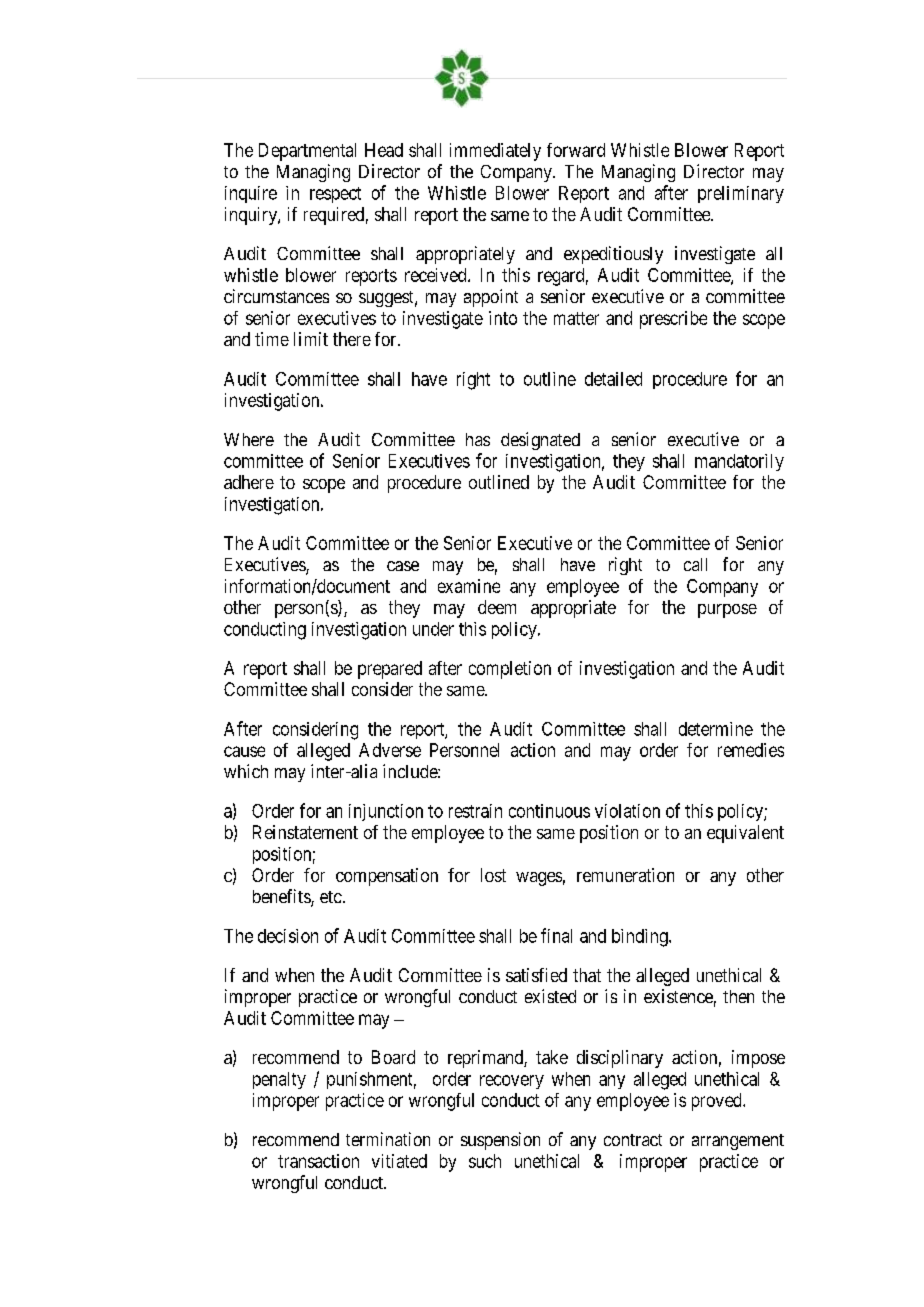 The width and height of the image is (924, 1307). What do you see at coordinates (279, 1080) in the image?
I see `penalty` at bounding box center [279, 1080].
